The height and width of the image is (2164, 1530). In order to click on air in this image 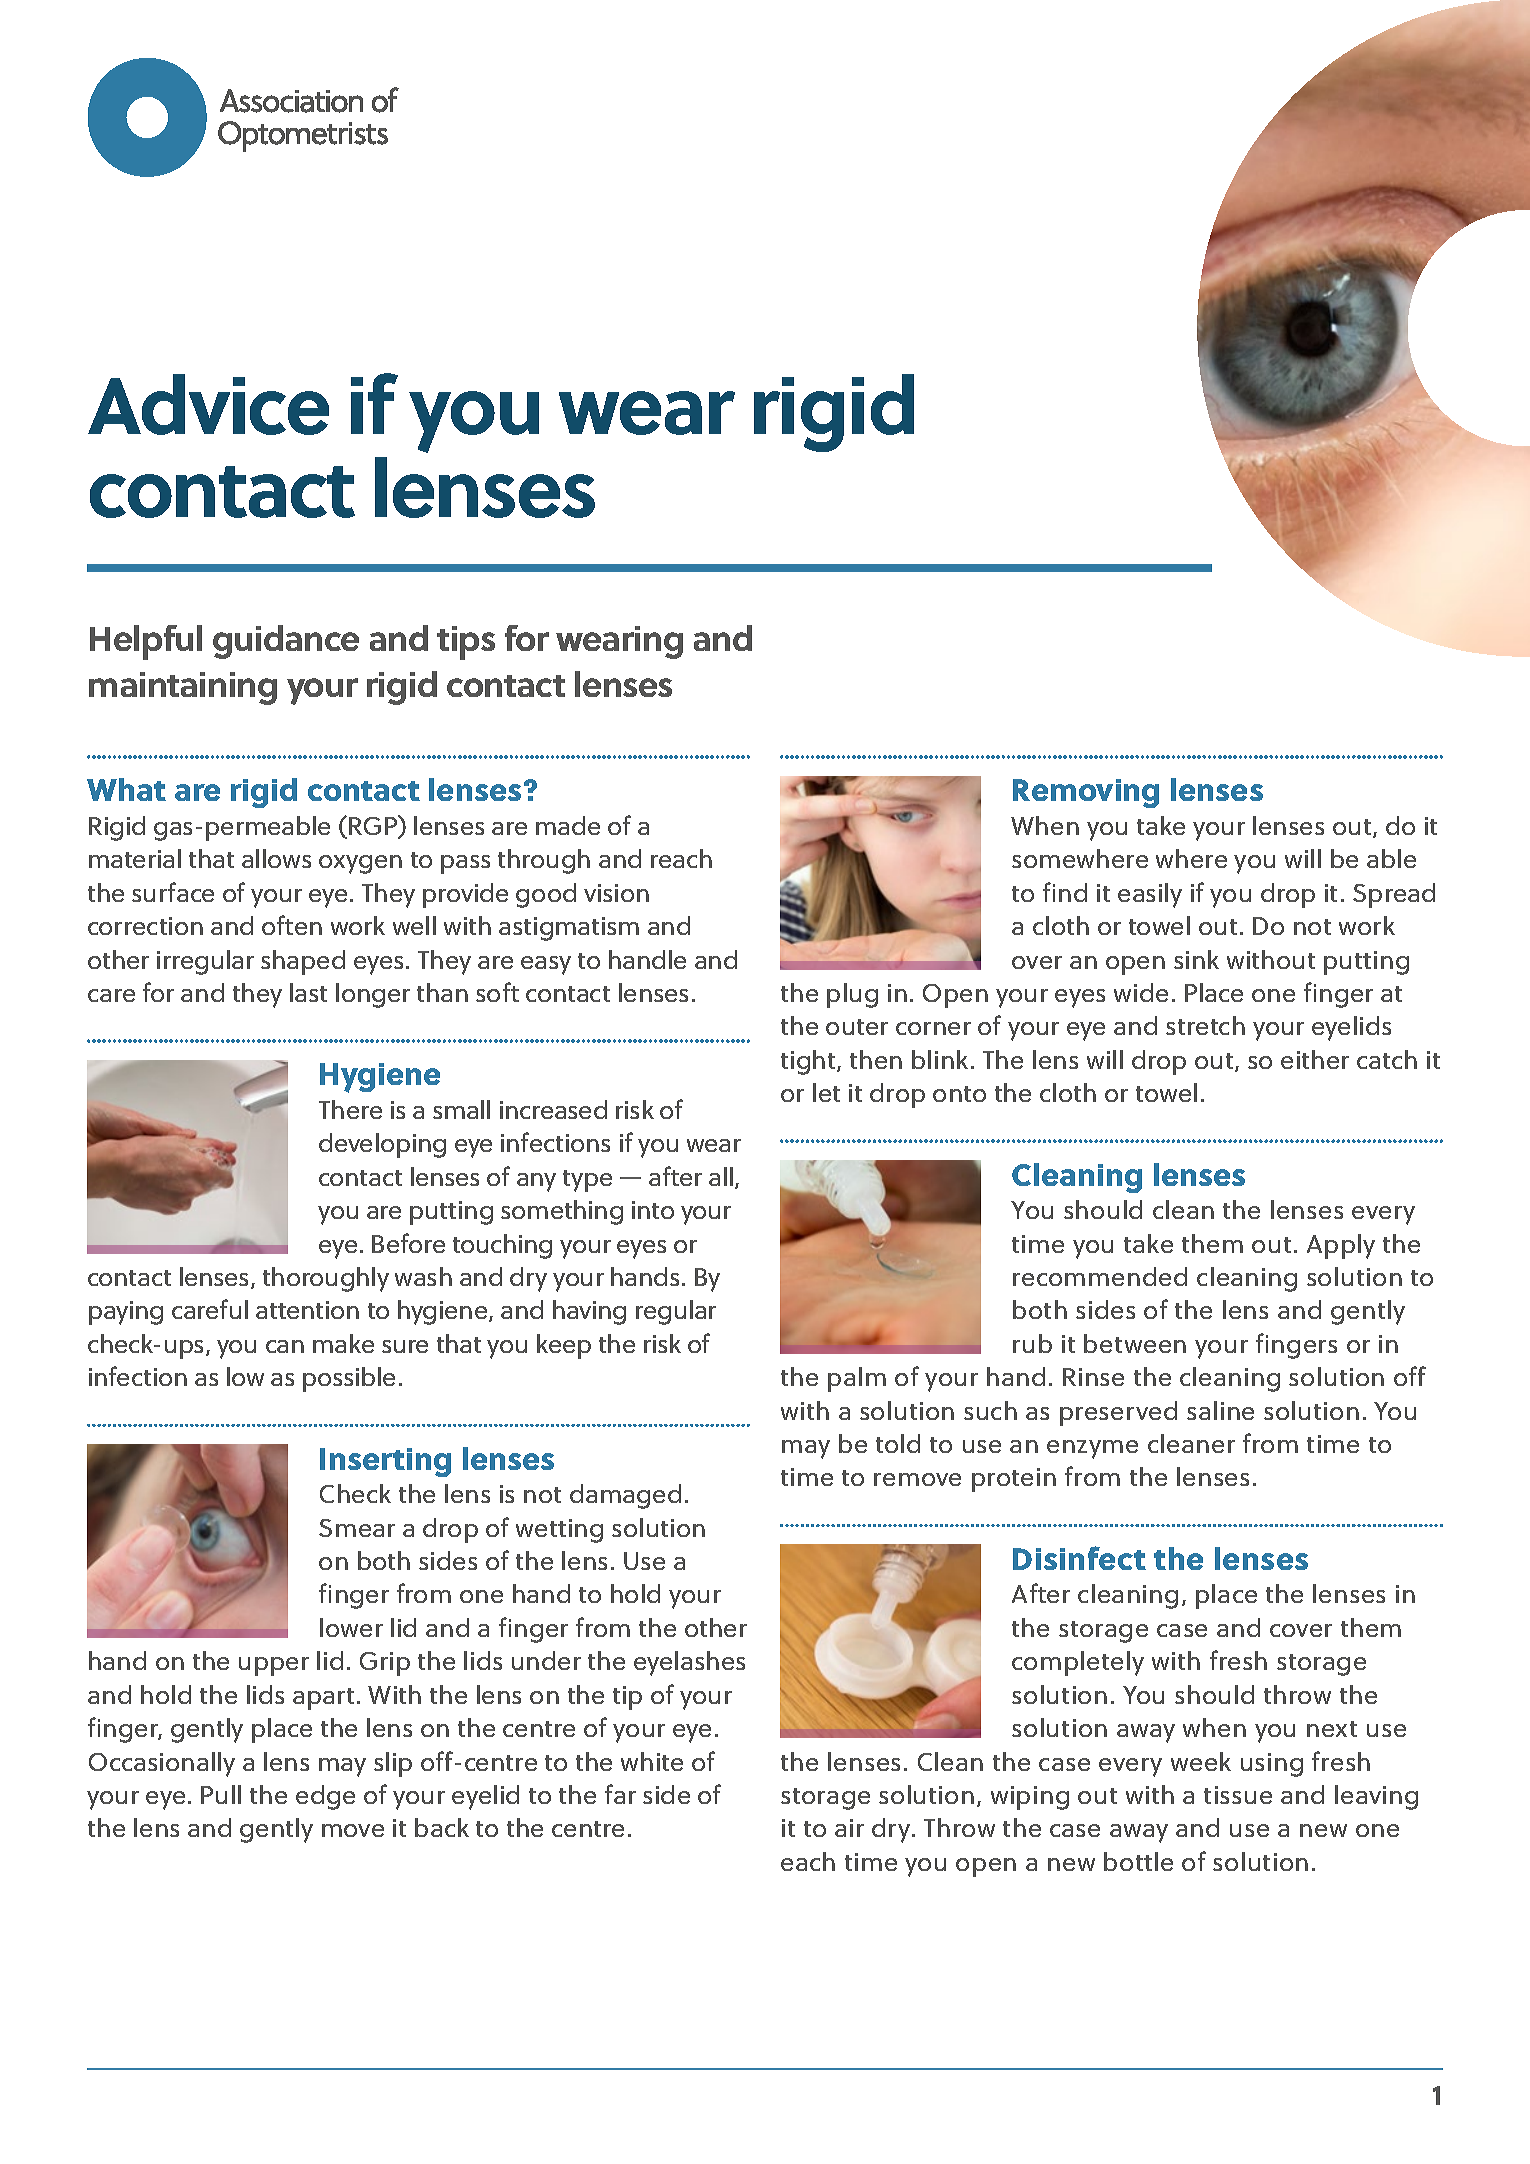, I will do `click(849, 1828)`.
